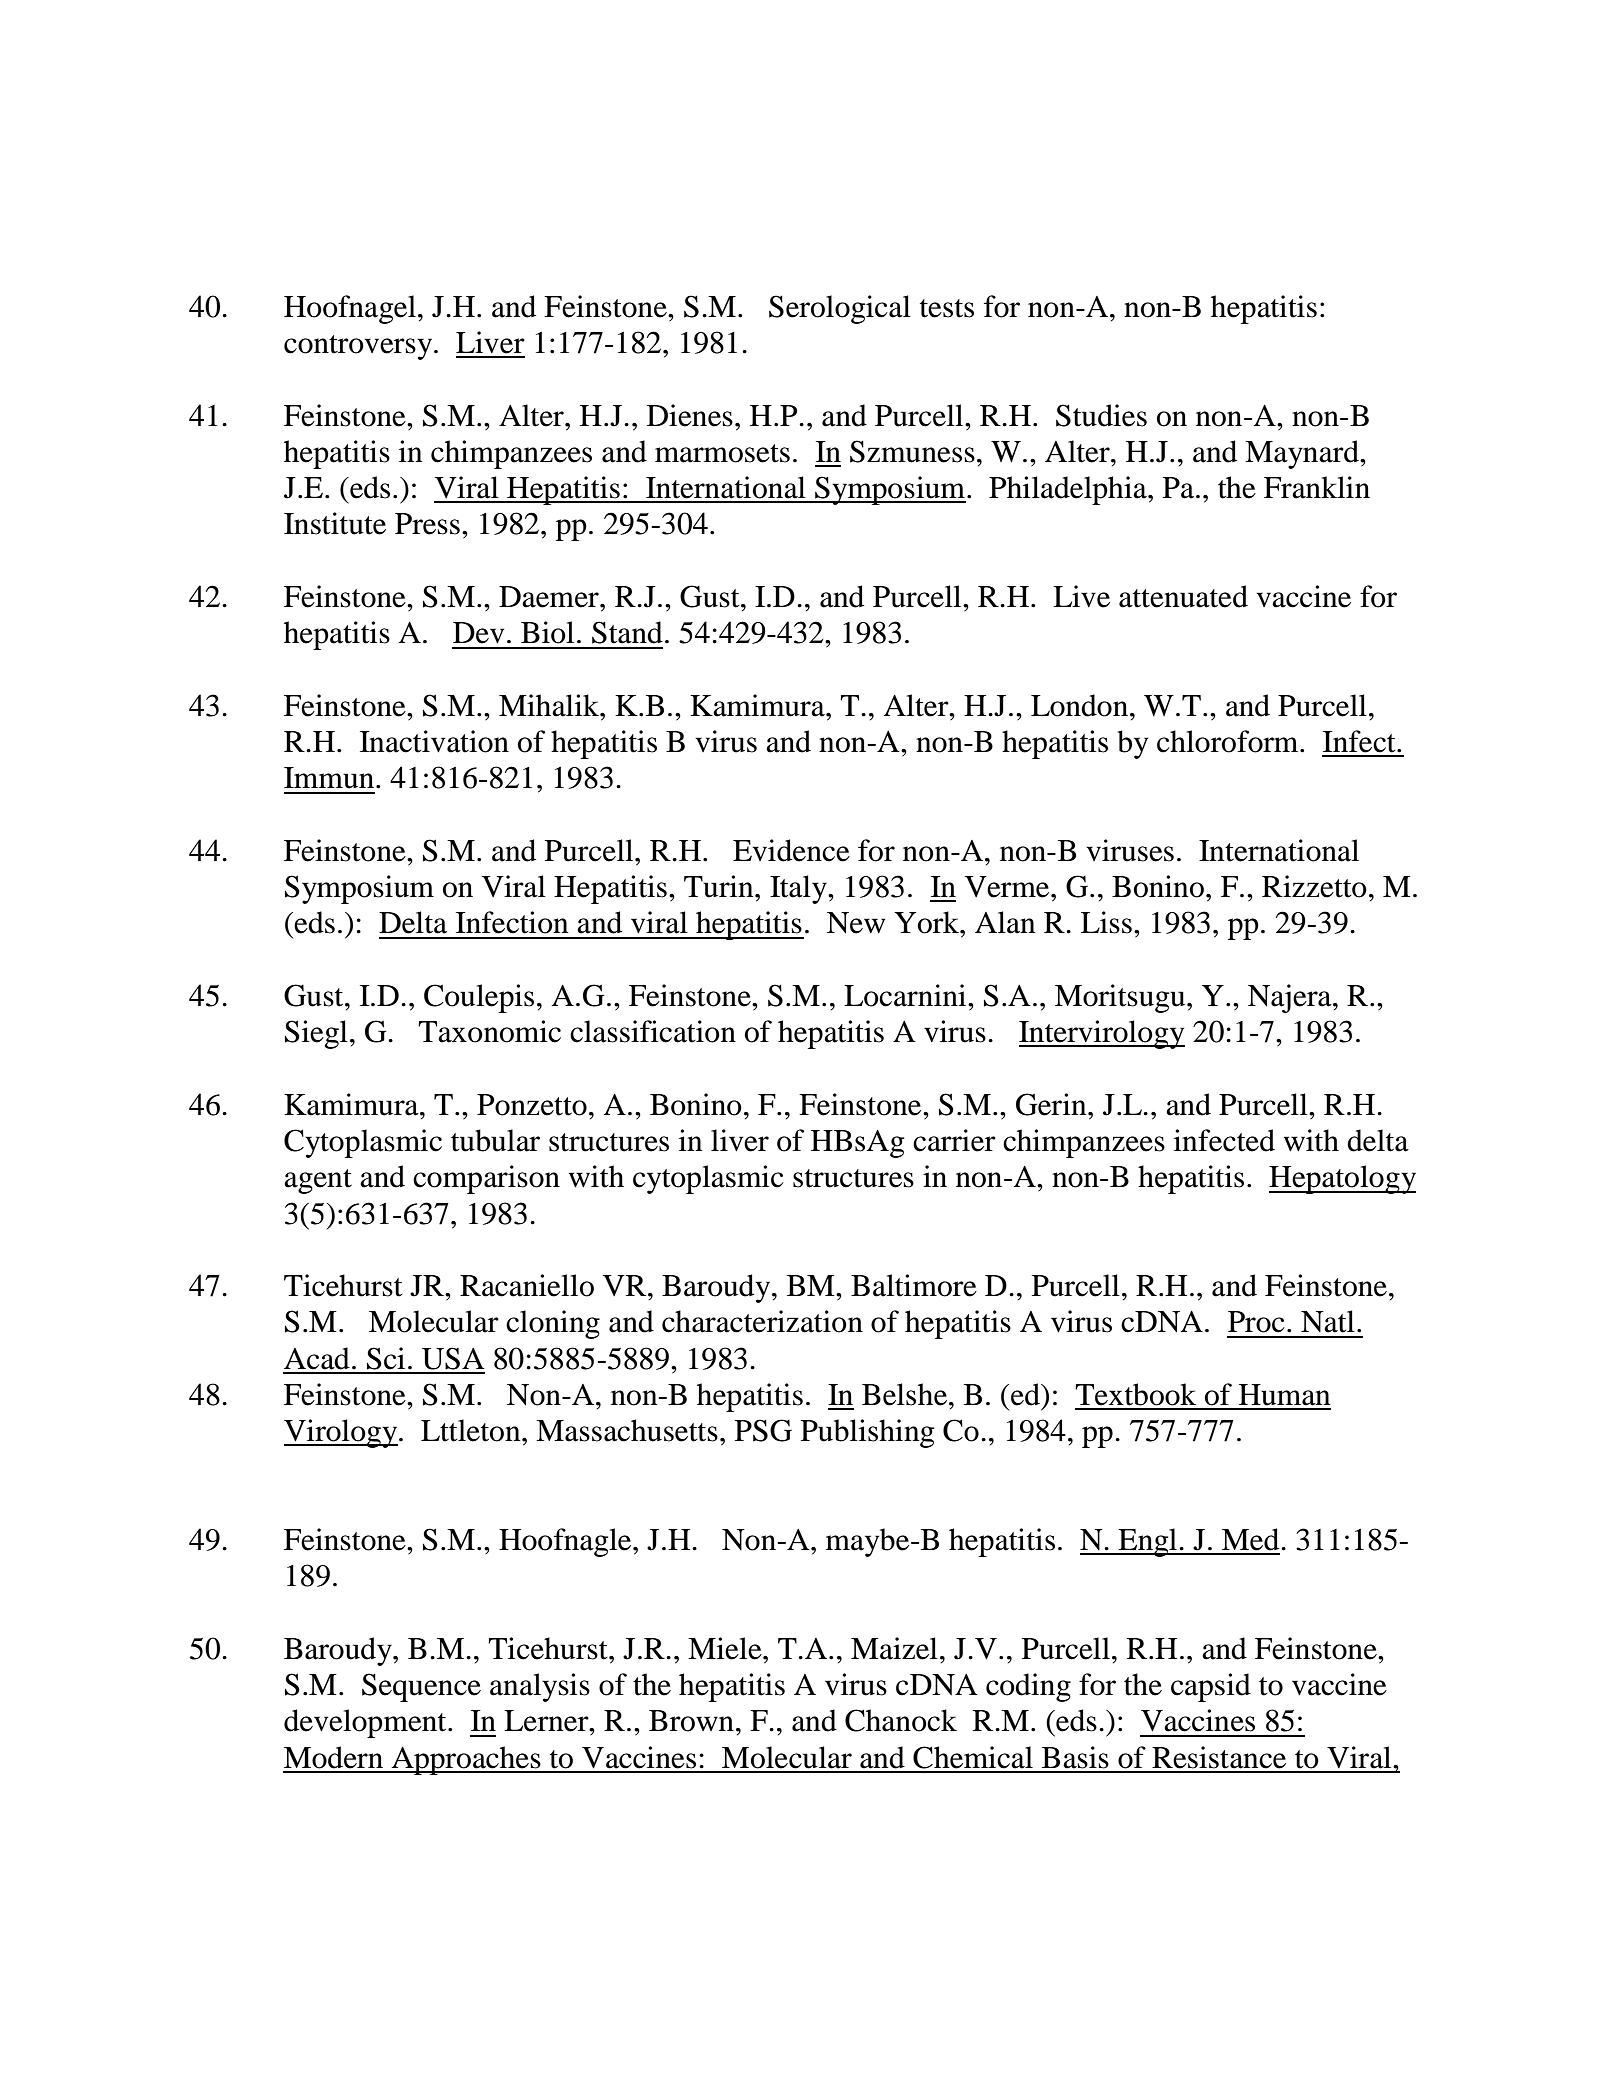 The width and height of the document is (1608, 2081). I want to click on Studies, so click(1101, 415).
